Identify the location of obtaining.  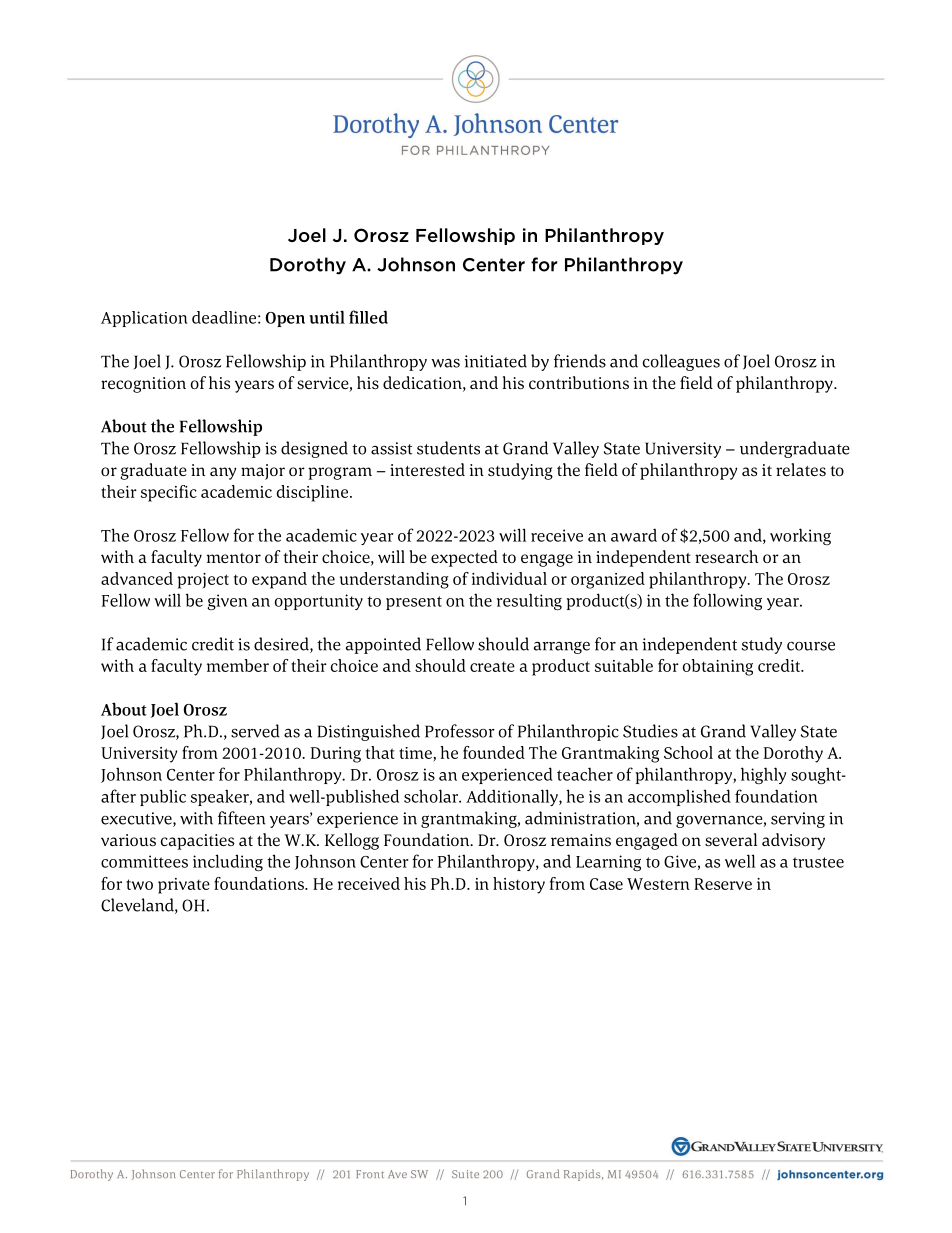
(717, 667).
